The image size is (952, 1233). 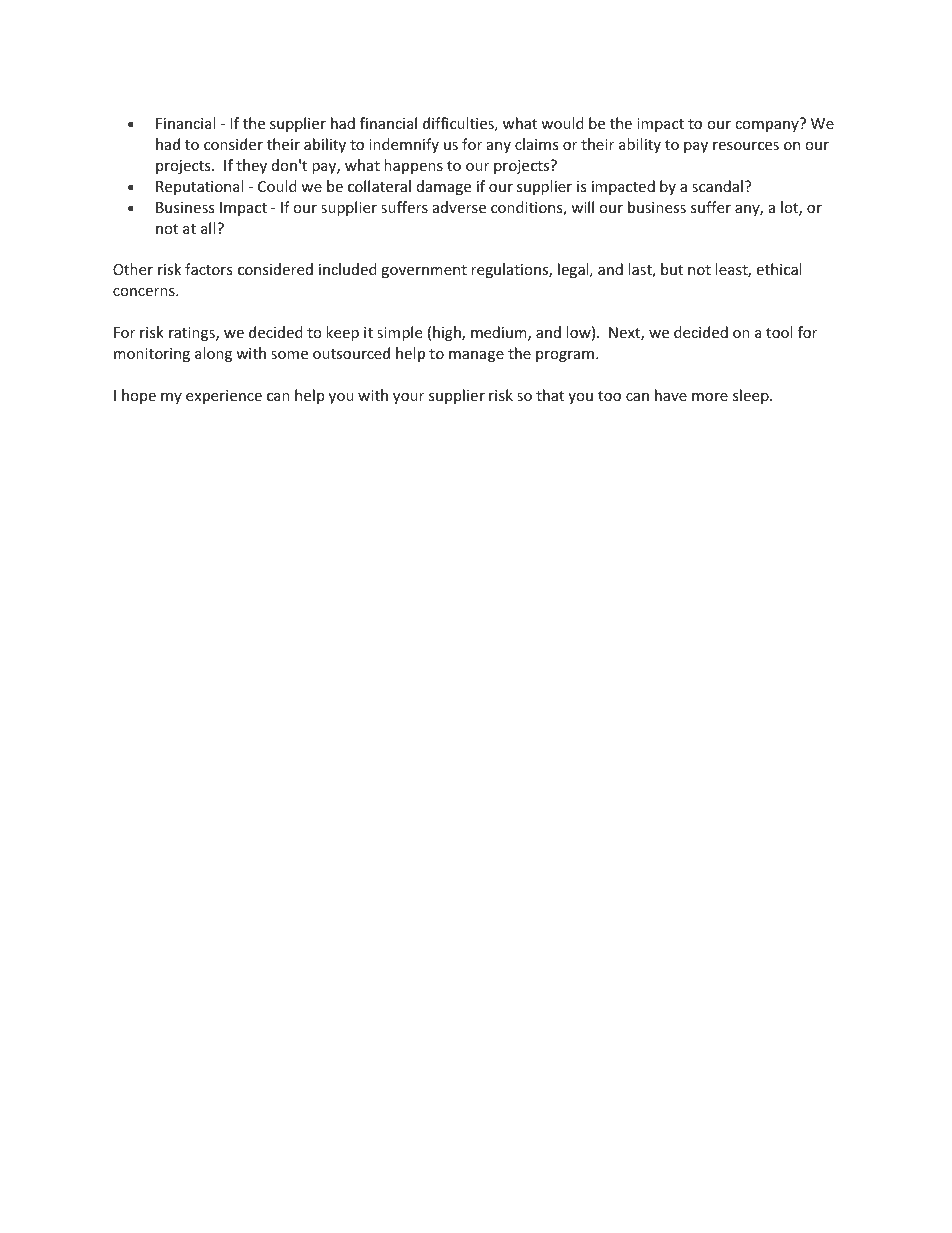 What do you see at coordinates (209, 269) in the document?
I see `factors` at bounding box center [209, 269].
